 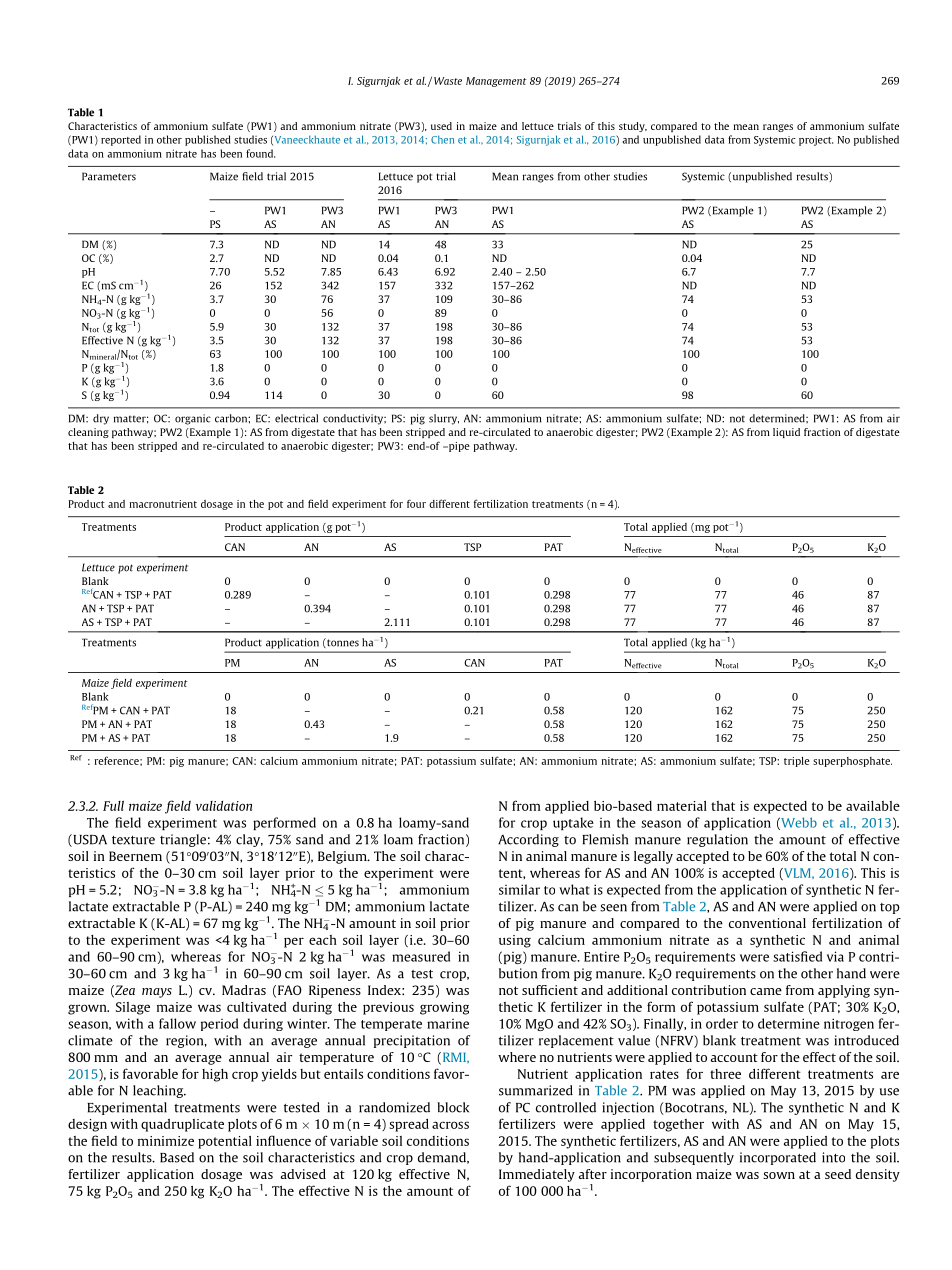 I want to click on Management, so click(x=496, y=82).
